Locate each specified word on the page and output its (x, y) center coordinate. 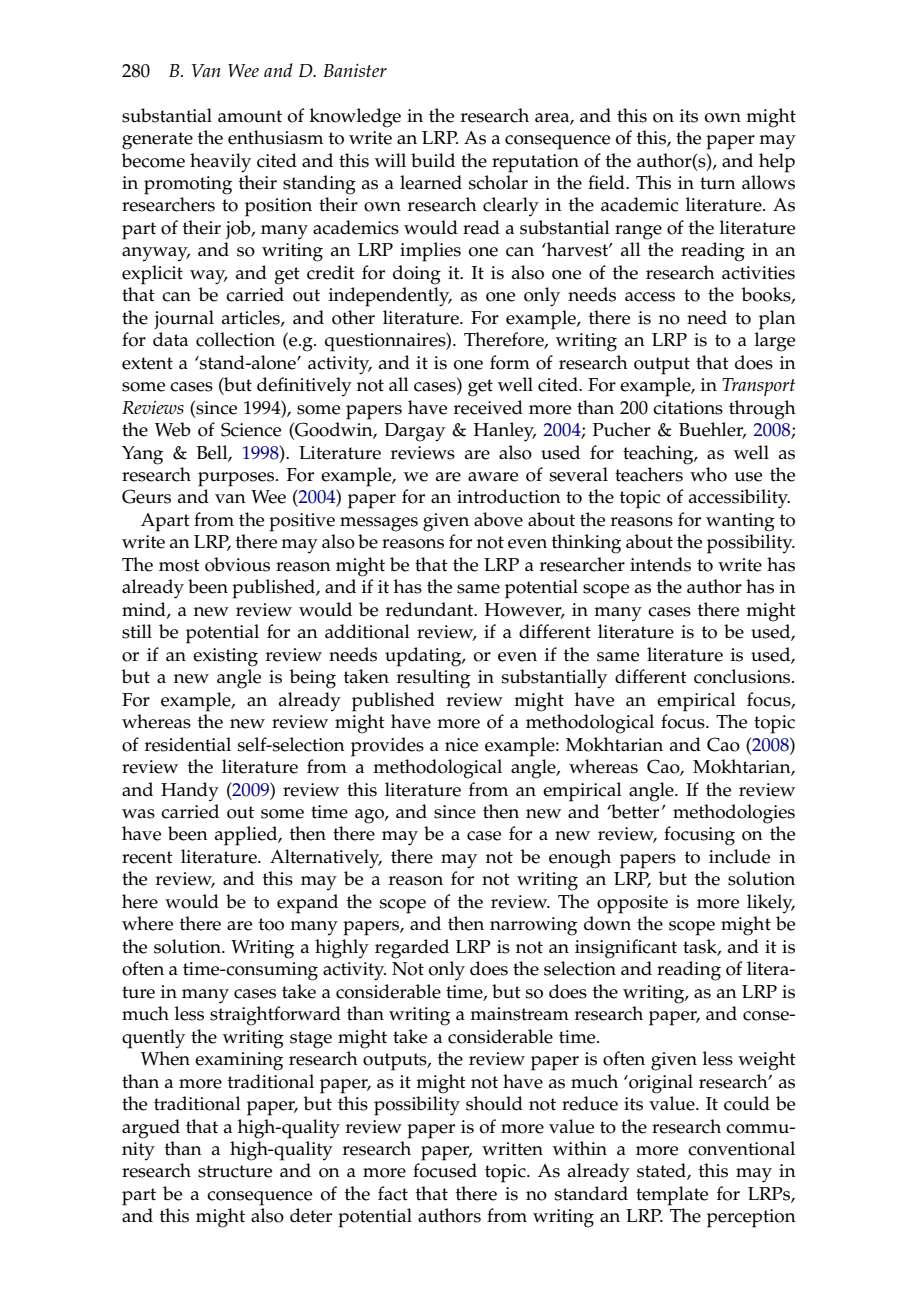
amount (250, 116)
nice (461, 745)
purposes (237, 479)
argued (151, 1129)
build (433, 160)
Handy (190, 792)
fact (393, 1193)
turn (718, 183)
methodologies (734, 814)
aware (493, 477)
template (672, 1196)
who (708, 474)
